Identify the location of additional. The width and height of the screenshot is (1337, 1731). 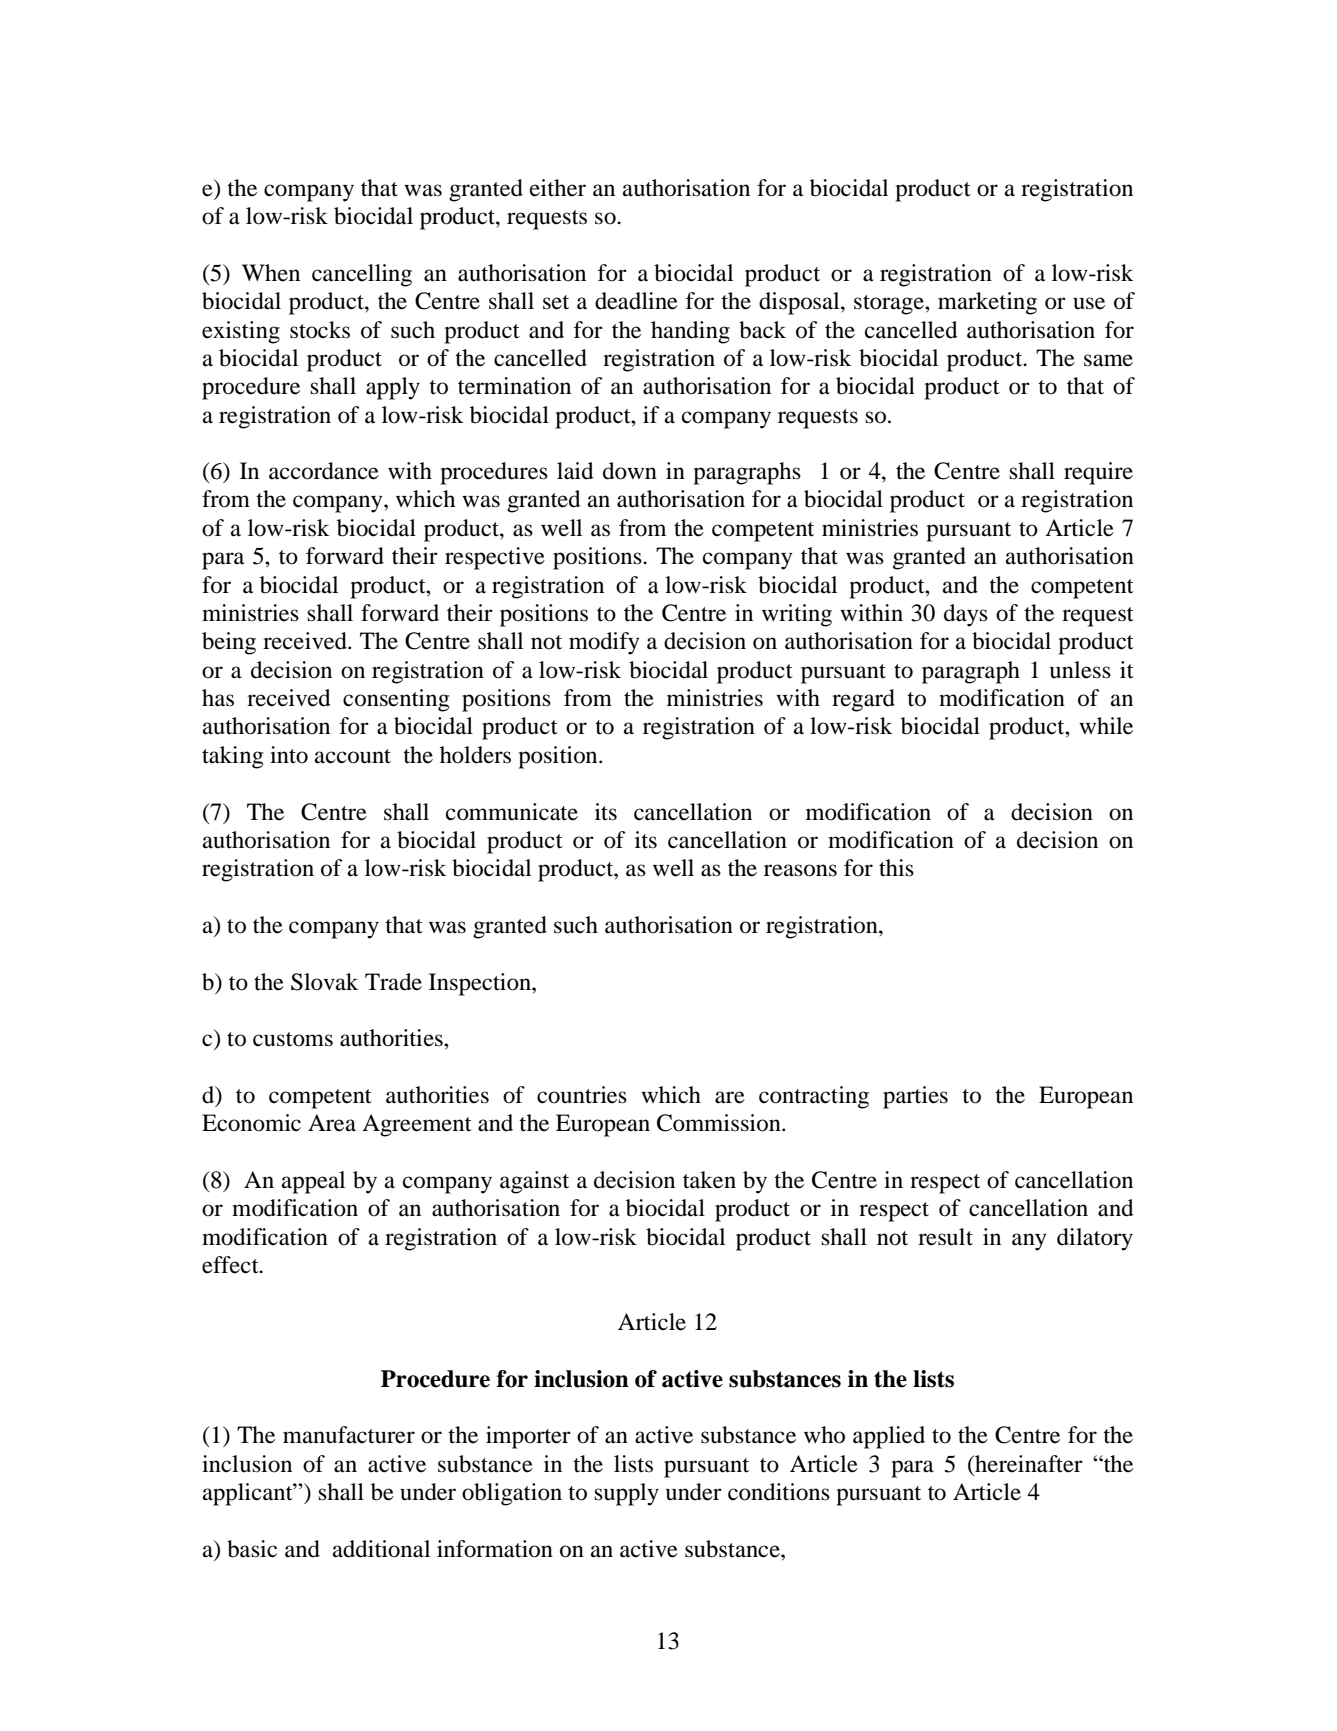
(381, 1549).
